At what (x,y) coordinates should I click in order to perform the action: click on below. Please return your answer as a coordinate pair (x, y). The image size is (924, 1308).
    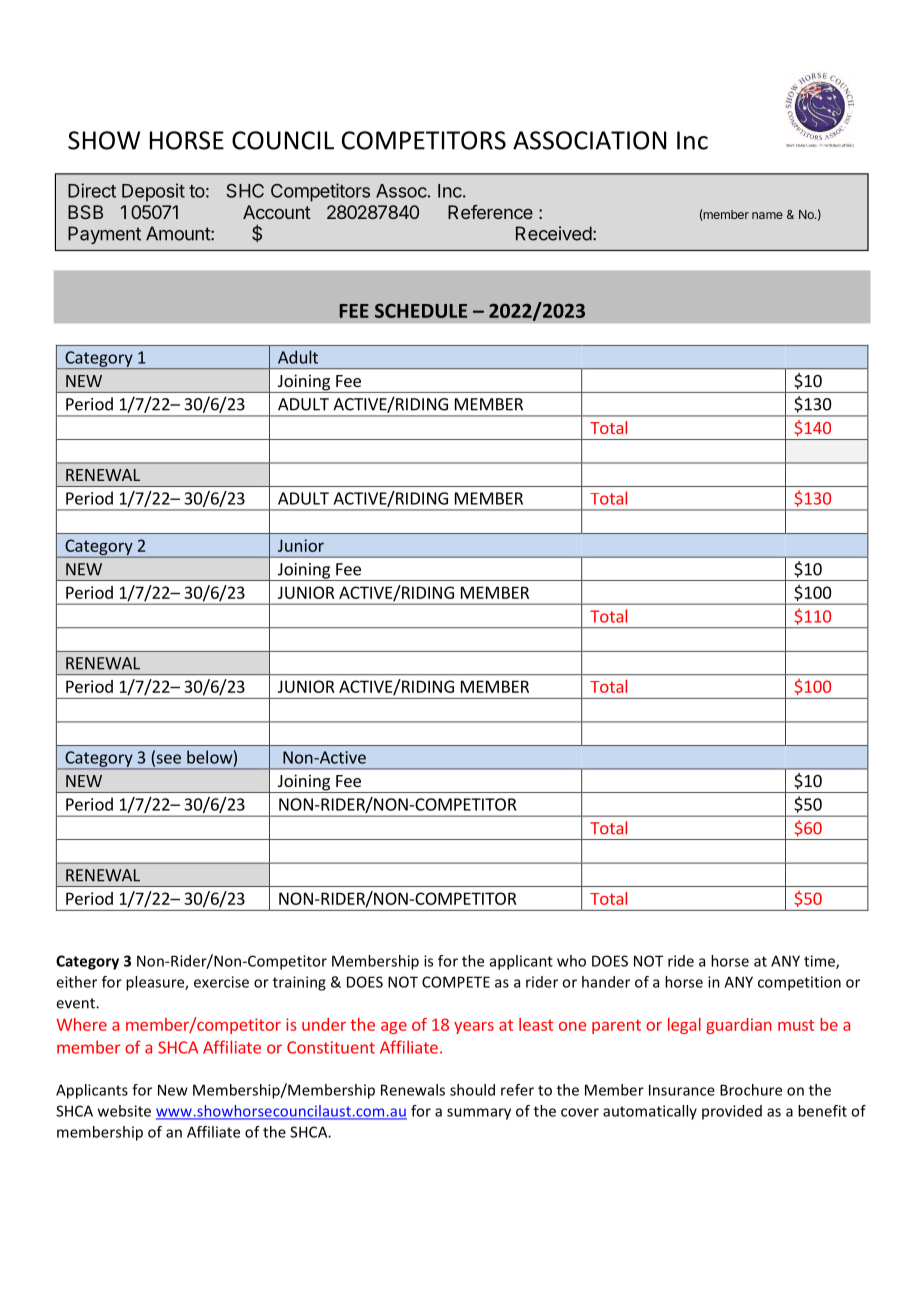
    Looking at the image, I should click on (209, 757).
